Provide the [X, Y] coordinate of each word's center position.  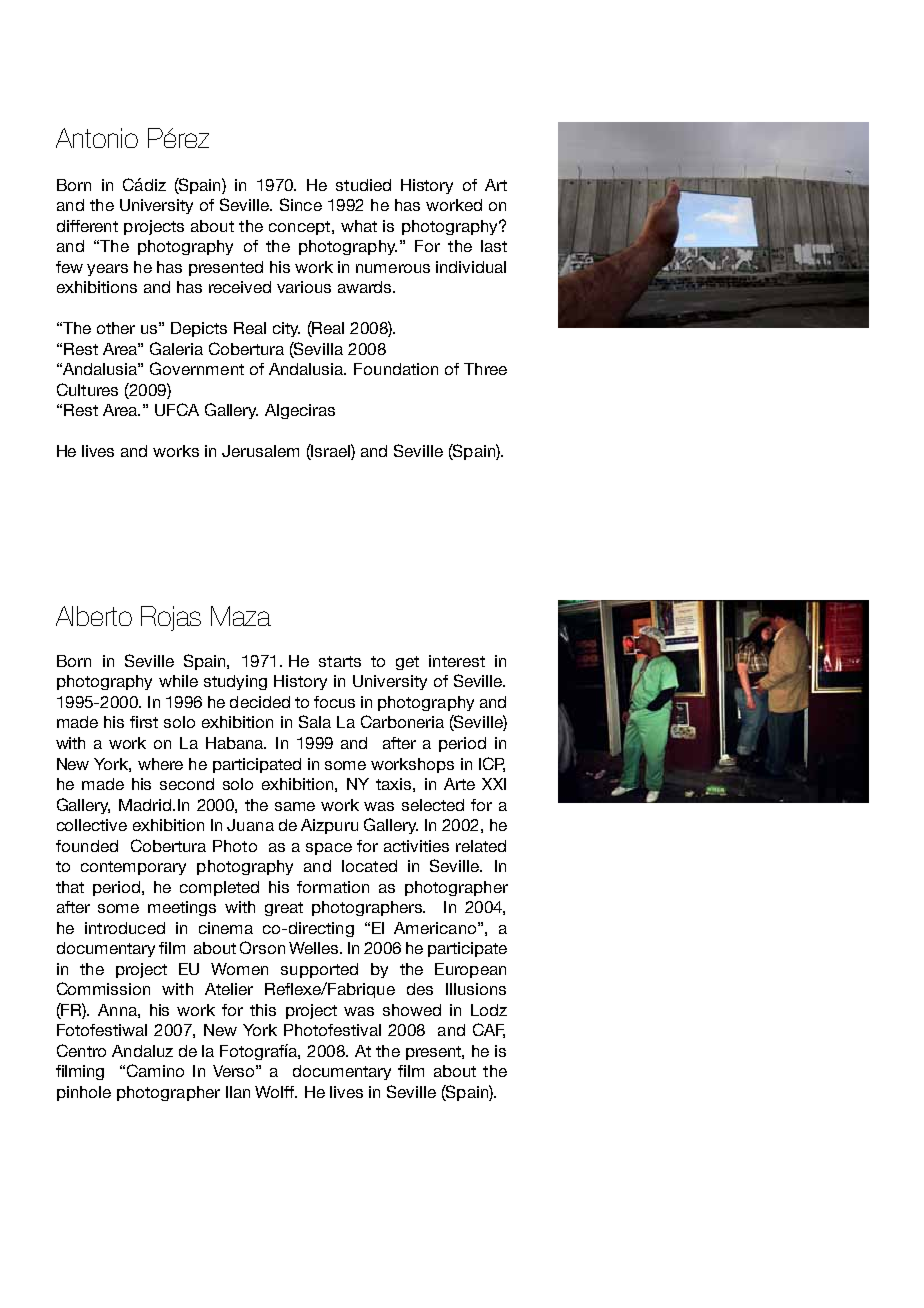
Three [485, 369]
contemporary [133, 868]
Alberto [94, 616]
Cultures [87, 389]
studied [363, 185]
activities [416, 846]
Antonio [97, 138]
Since [301, 204]
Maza [241, 616]
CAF [489, 1030]
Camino [155, 1070]
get [407, 663]
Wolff [276, 1092]
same [295, 806]
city [286, 329]
